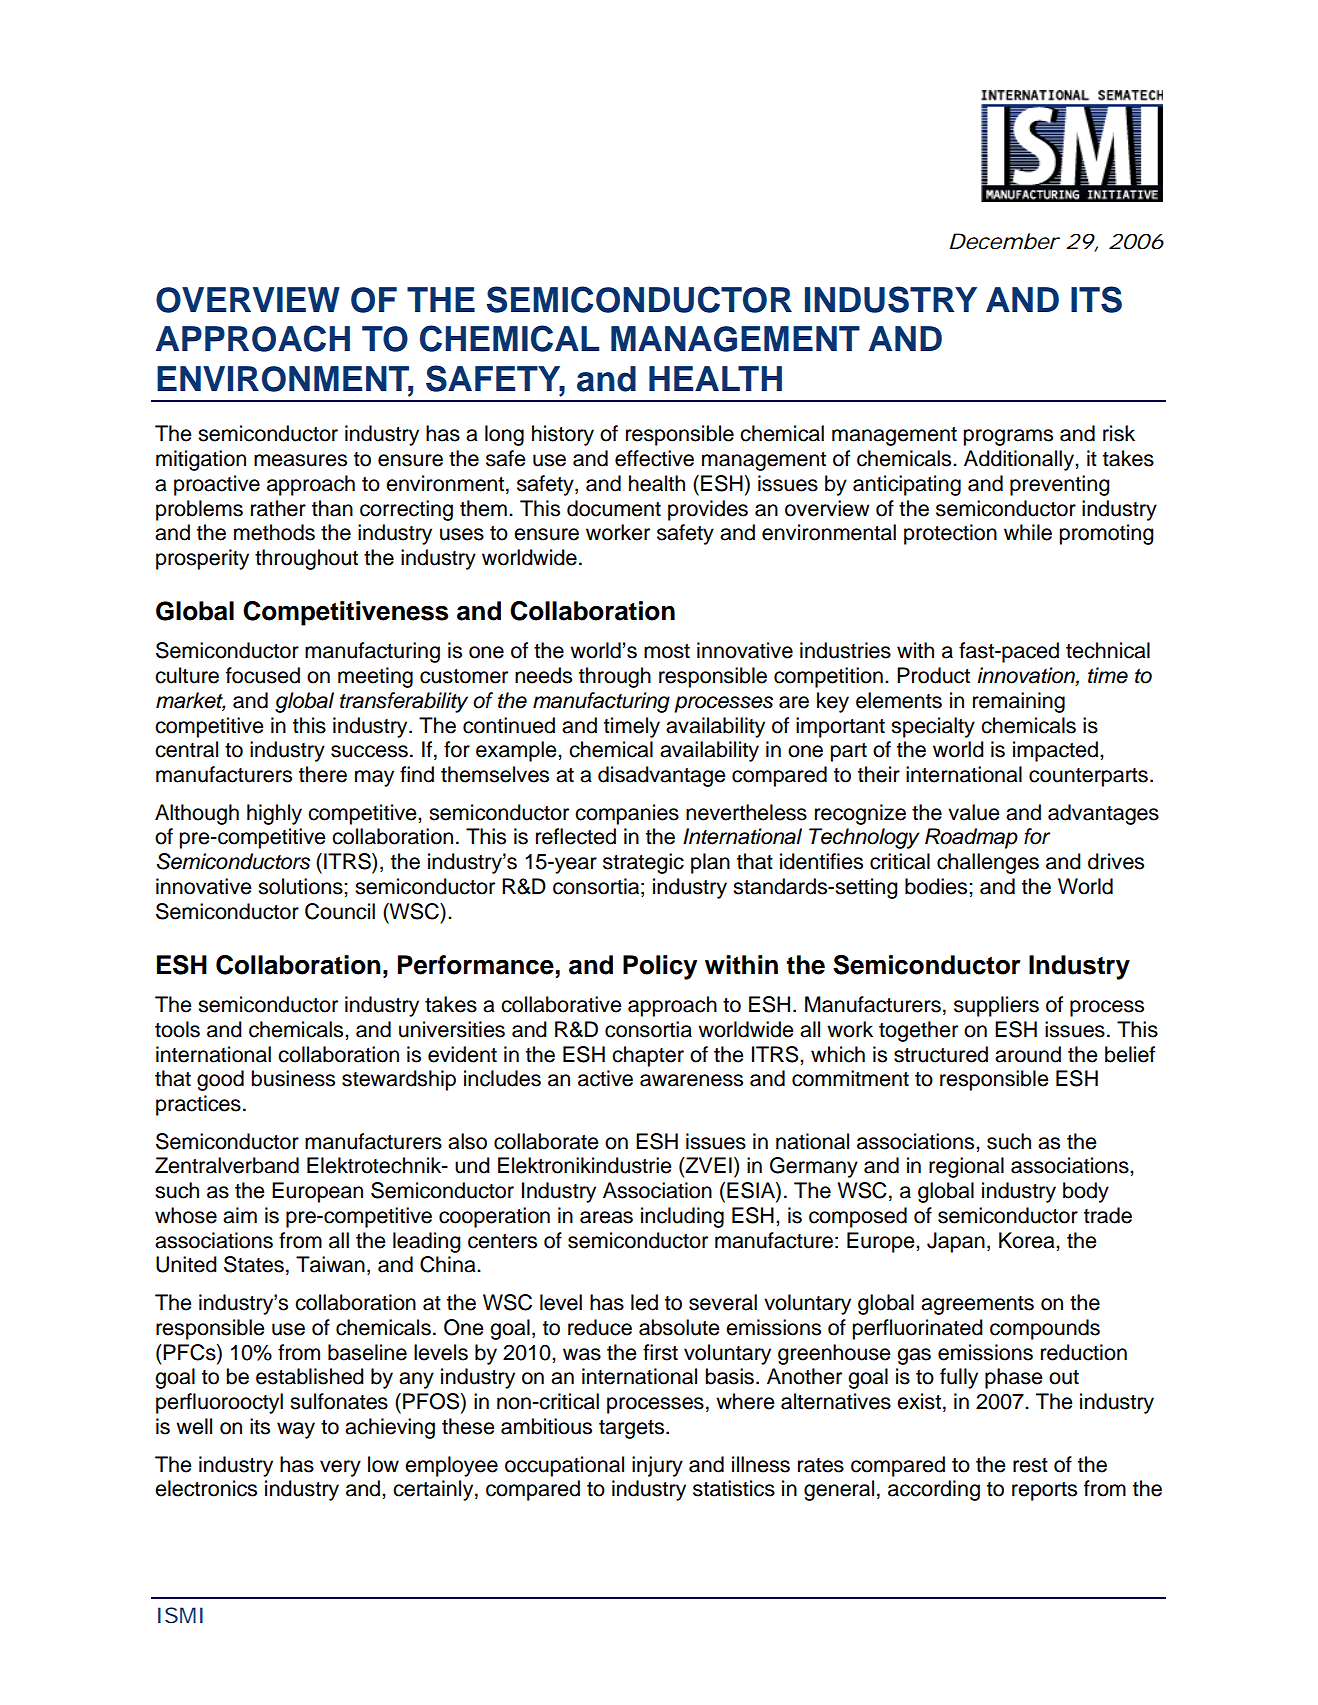  What do you see at coordinates (657, 1466) in the page?
I see `injury` at bounding box center [657, 1466].
